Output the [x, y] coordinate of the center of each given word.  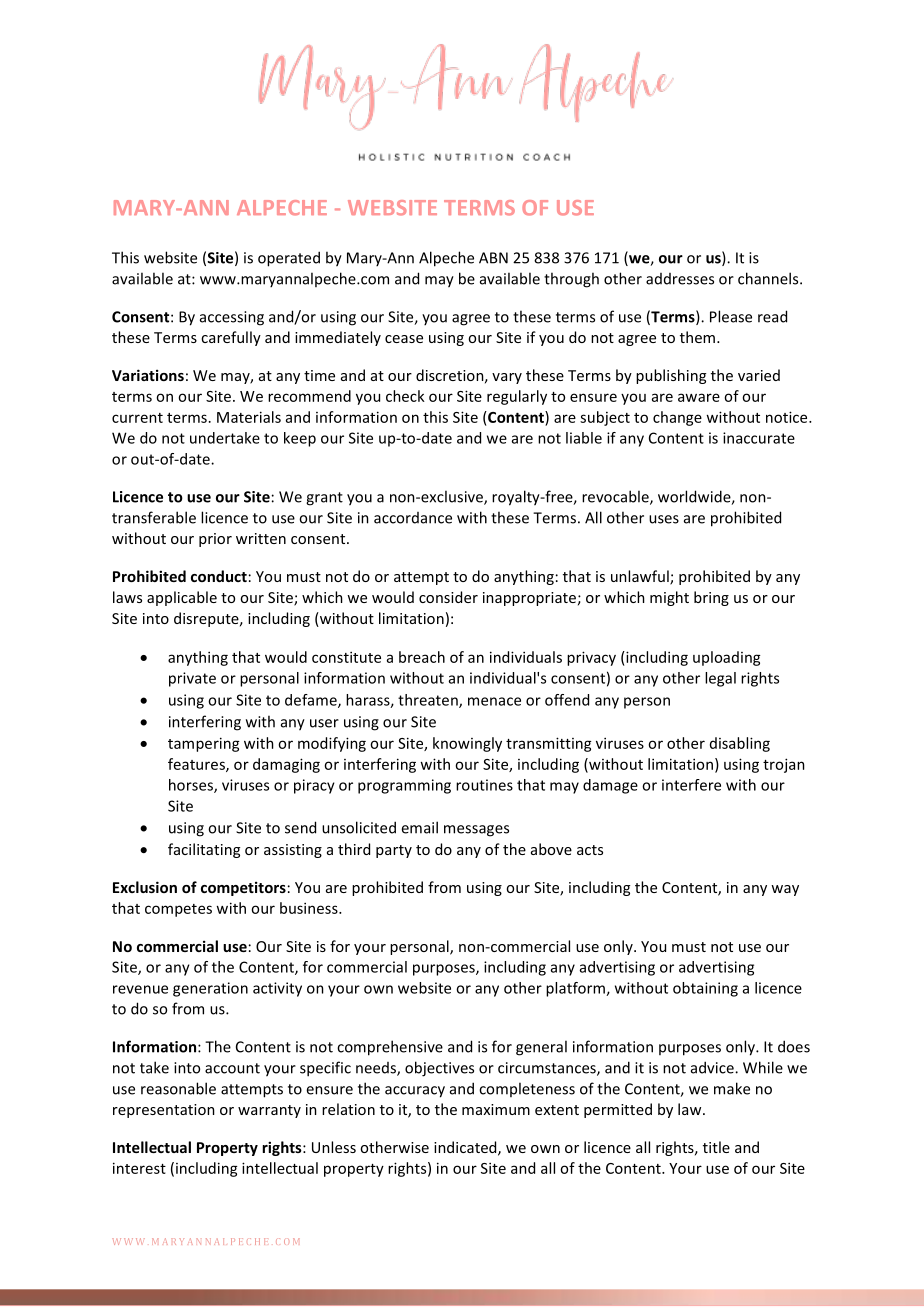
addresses [680, 279]
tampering [204, 744]
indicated [466, 1148]
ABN [493, 258]
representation [164, 1111]
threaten [429, 701]
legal [720, 679]
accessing [232, 318]
